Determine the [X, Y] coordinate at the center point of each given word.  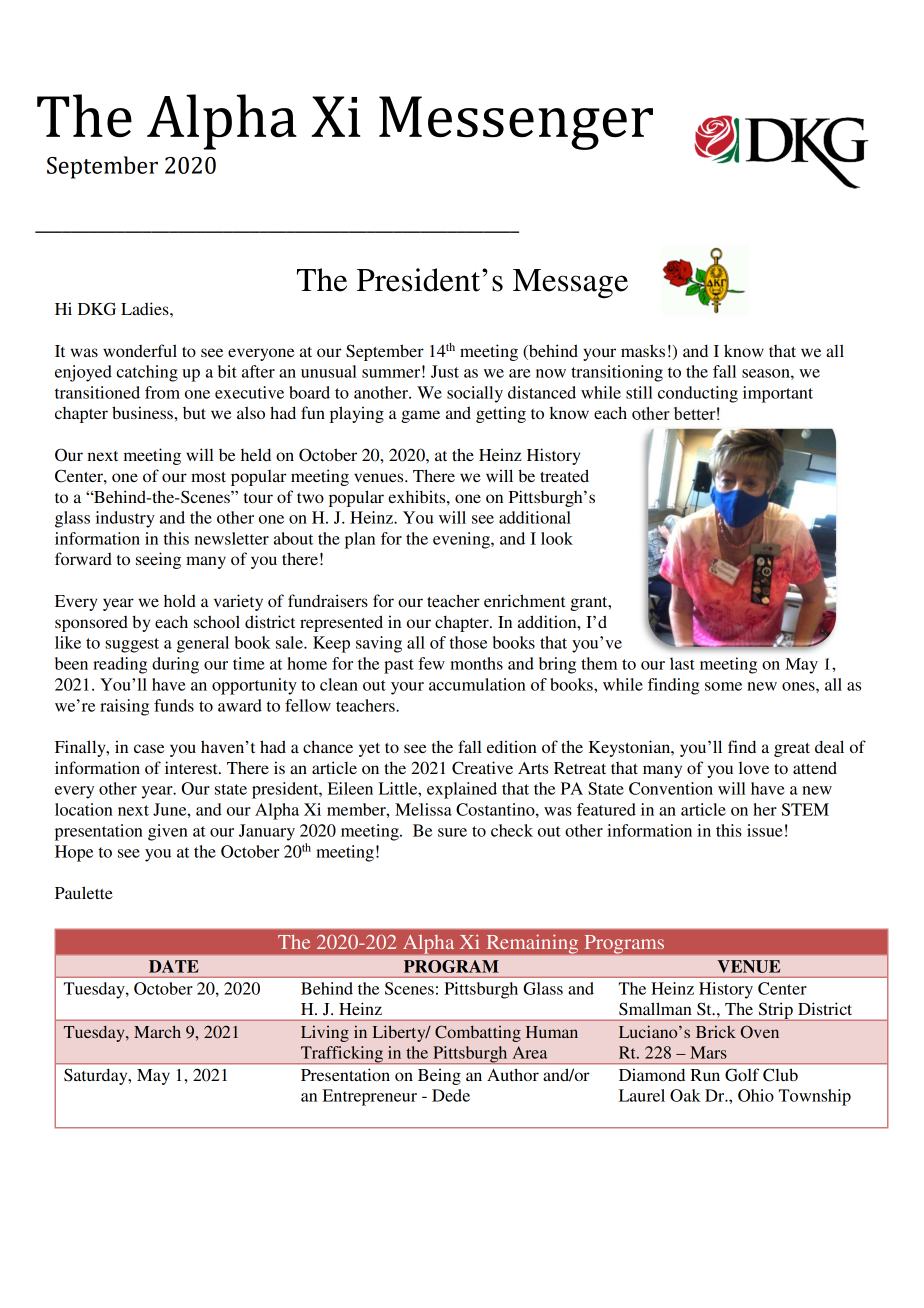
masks [643, 350]
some [723, 686]
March [157, 1031]
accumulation [477, 684]
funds [174, 705]
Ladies [146, 308]
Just [445, 371]
